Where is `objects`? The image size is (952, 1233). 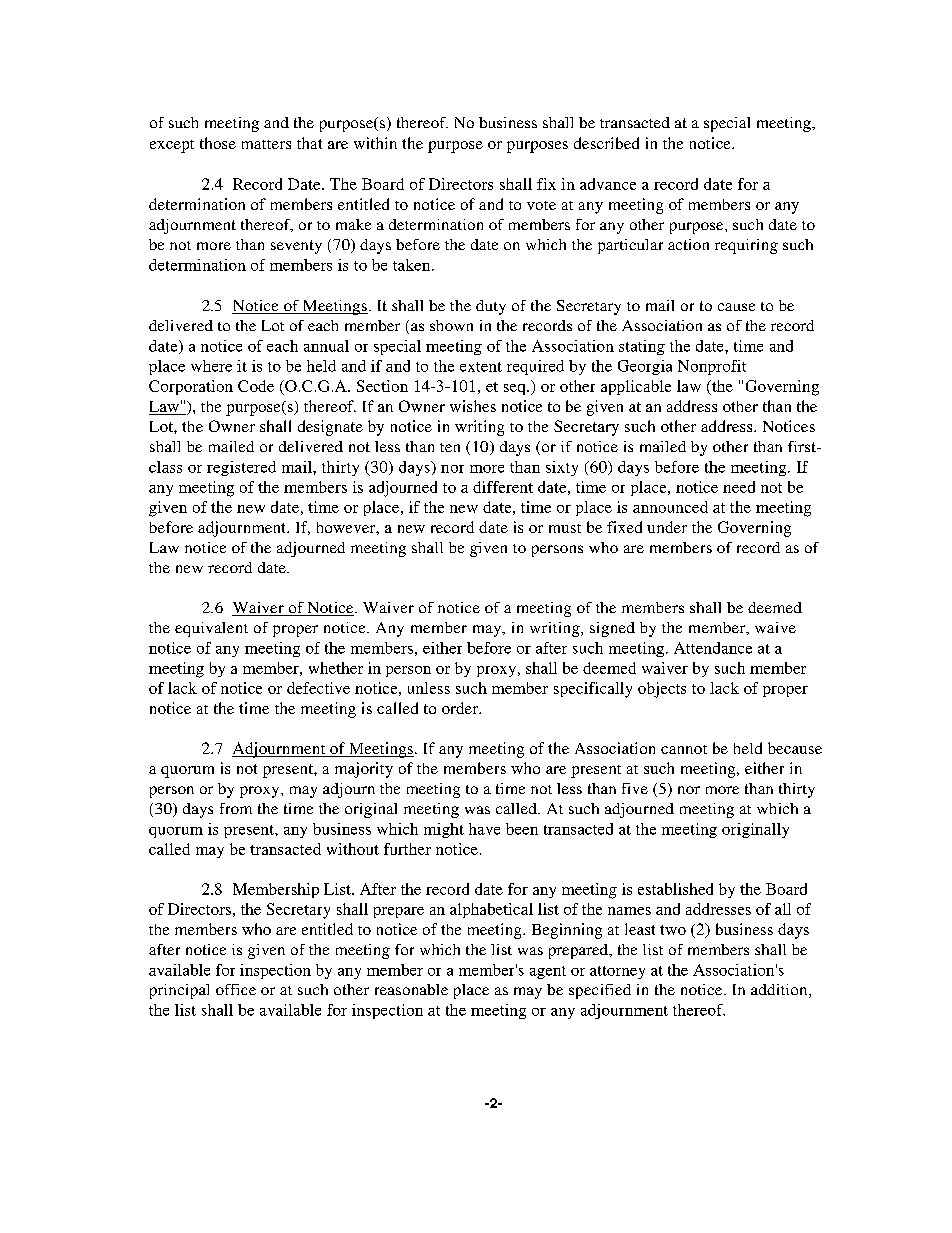
objects is located at coordinates (662, 690).
